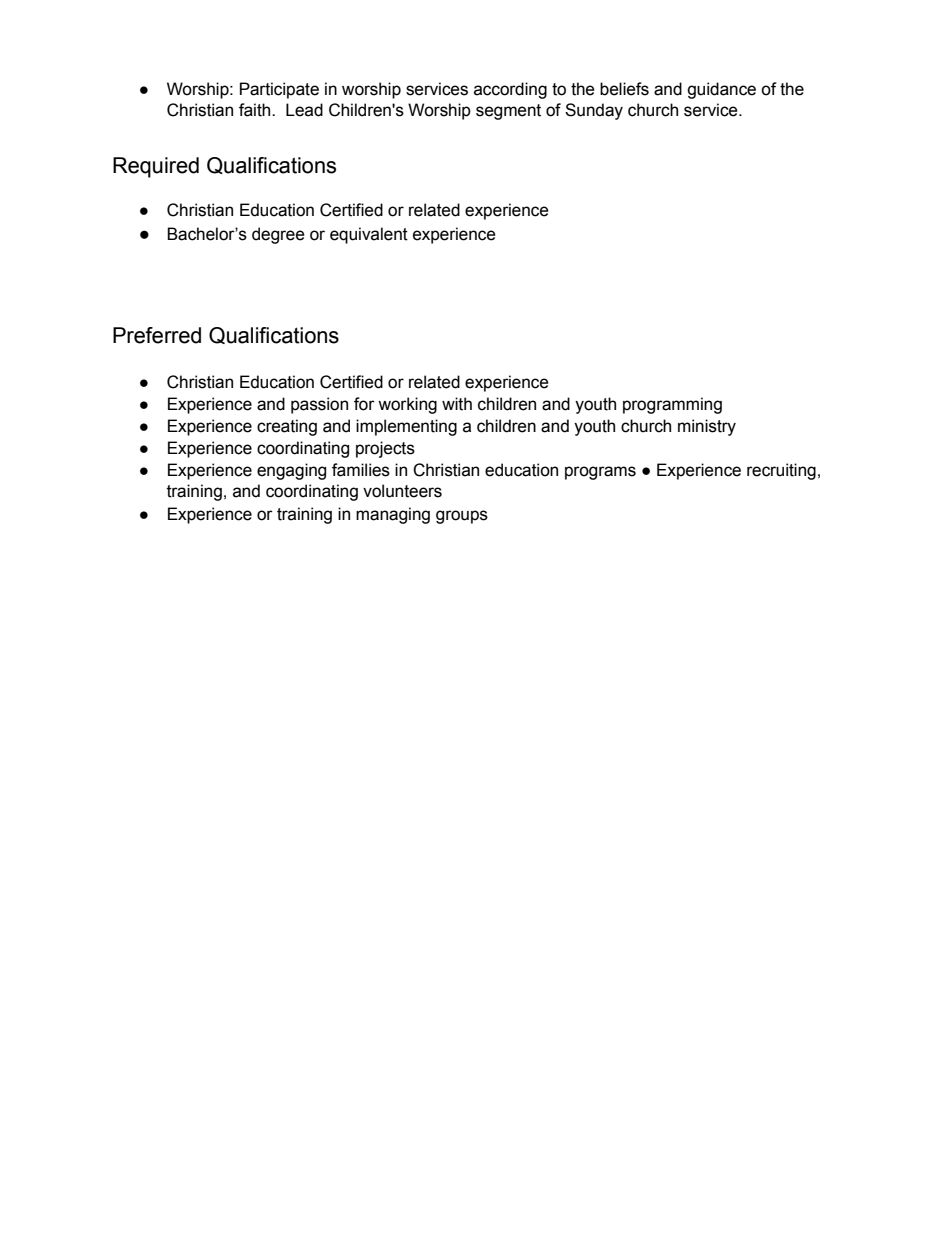 This screenshot has height=1233, width=952. What do you see at coordinates (157, 335) in the screenshot?
I see `Preferred` at bounding box center [157, 335].
